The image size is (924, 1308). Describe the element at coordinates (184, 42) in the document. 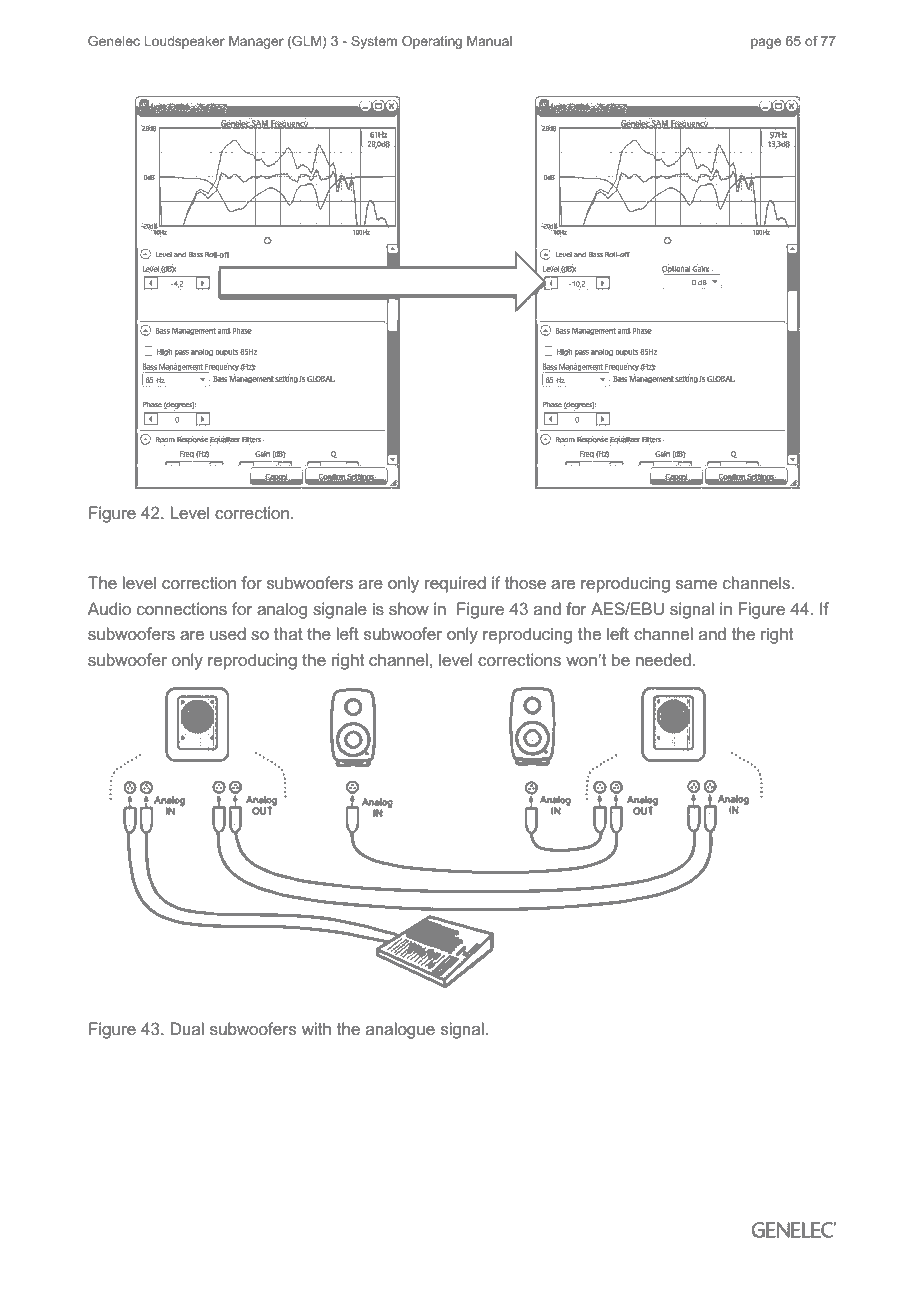

I see `Loudspeaker` at that location.
